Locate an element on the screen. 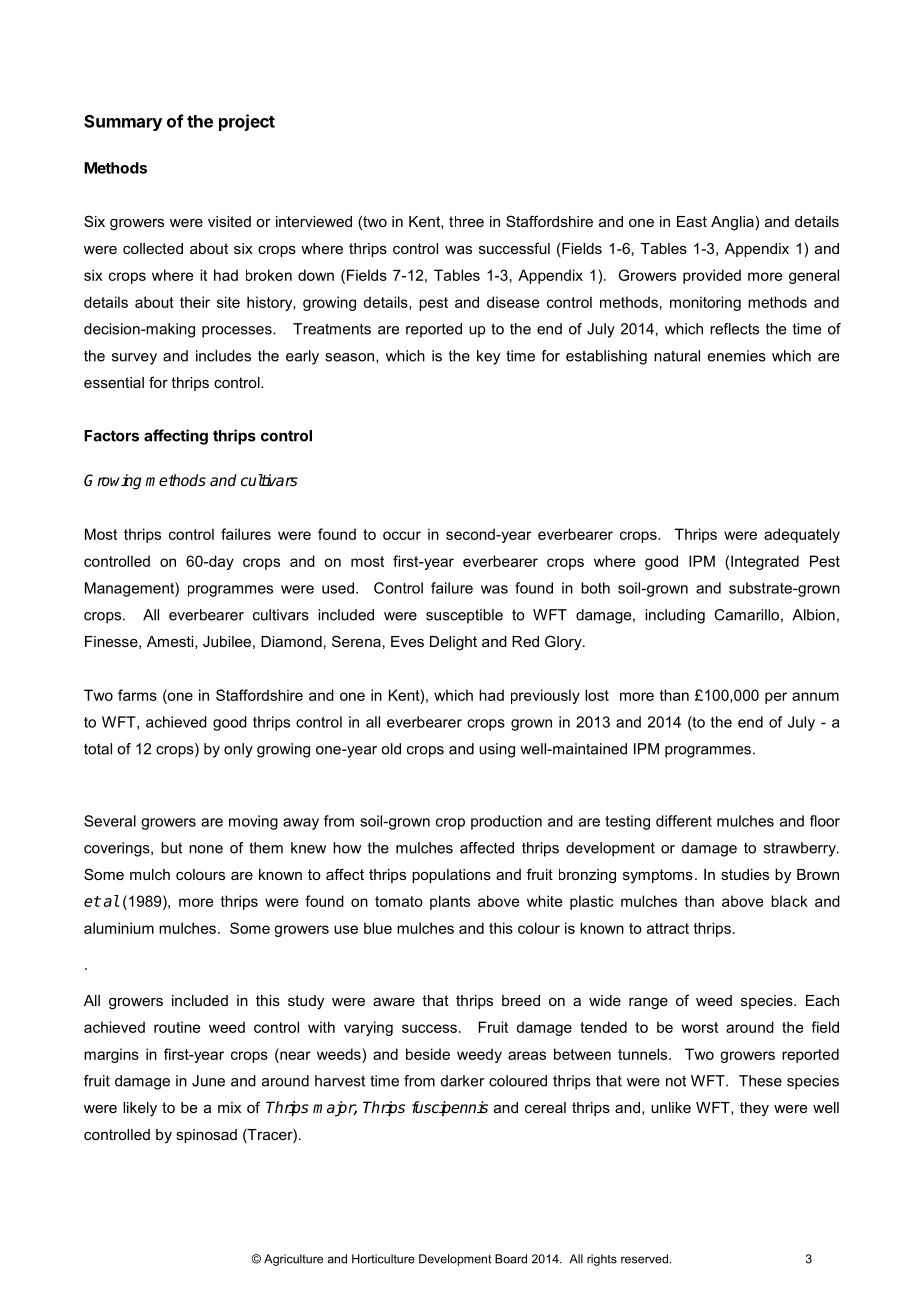  three is located at coordinates (466, 221).
